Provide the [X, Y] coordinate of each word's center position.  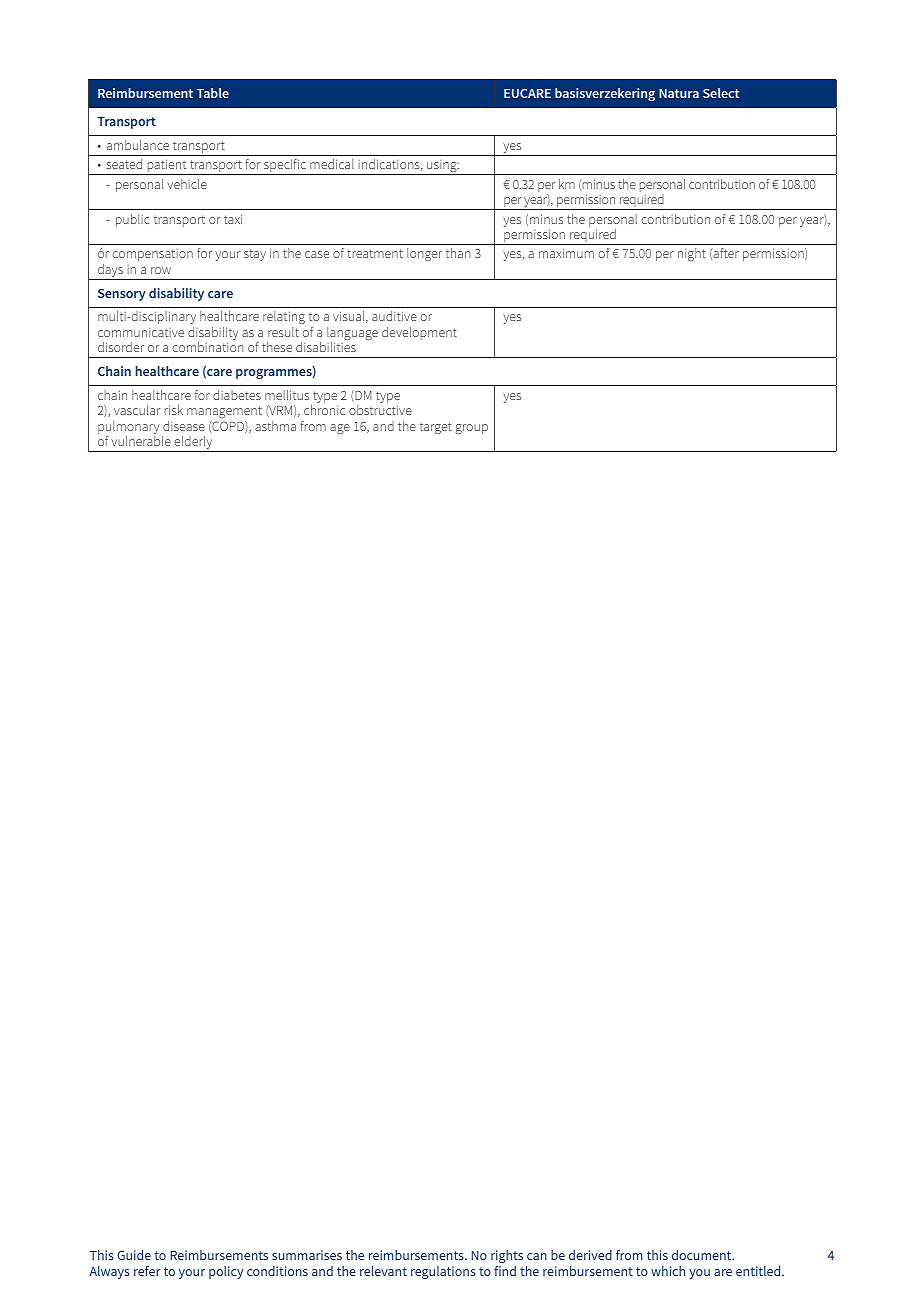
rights [507, 1256]
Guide [134, 1255]
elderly [193, 444]
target [436, 428]
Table [213, 93]
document [703, 1255]
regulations [443, 1272]
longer [424, 254]
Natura [679, 93]
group [472, 429]
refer [147, 1271]
